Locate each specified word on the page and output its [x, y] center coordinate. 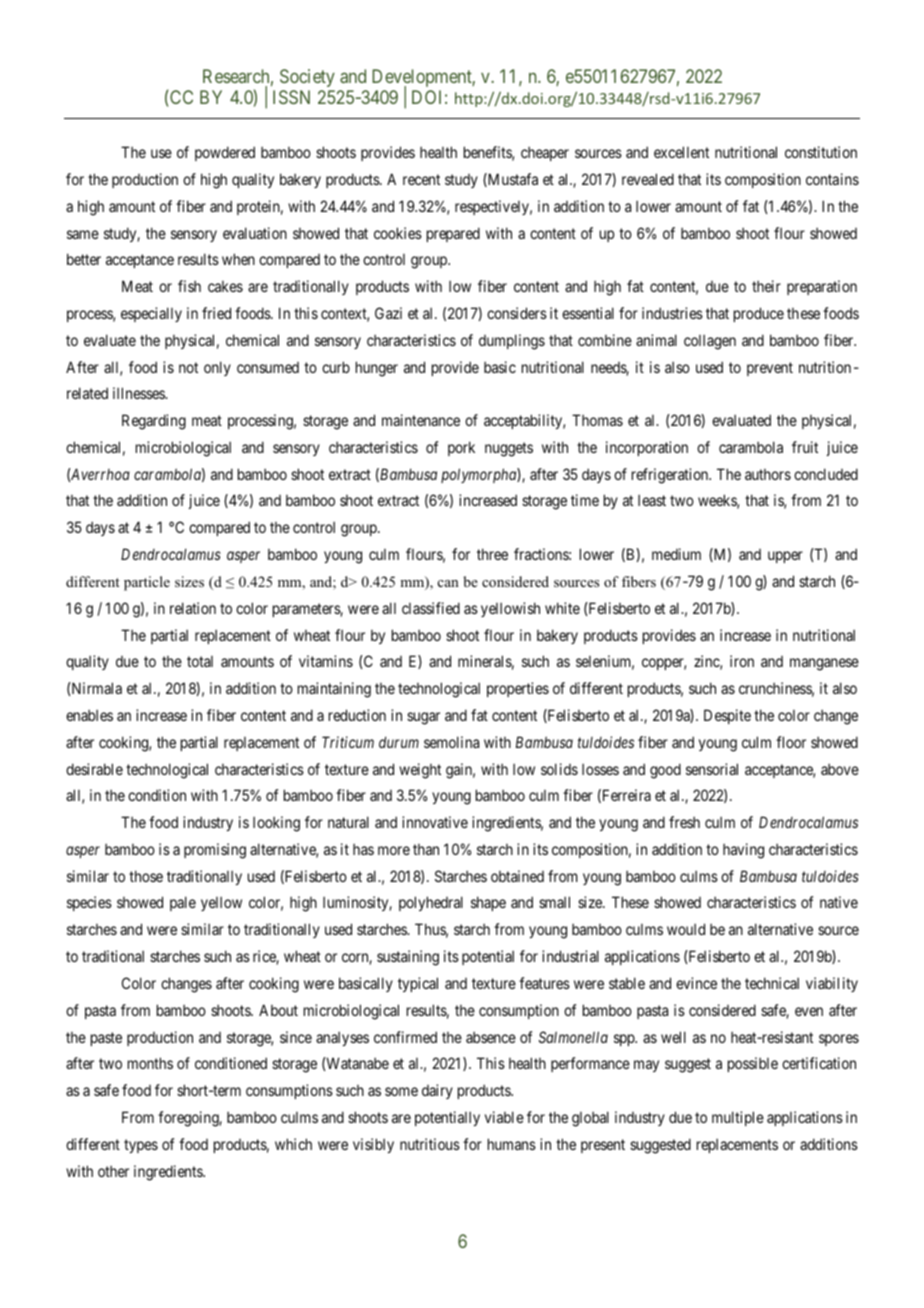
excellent [681, 152]
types [141, 1146]
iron [742, 661]
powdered [225, 153]
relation [193, 608]
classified [431, 608]
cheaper [545, 154]
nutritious [430, 1144]
